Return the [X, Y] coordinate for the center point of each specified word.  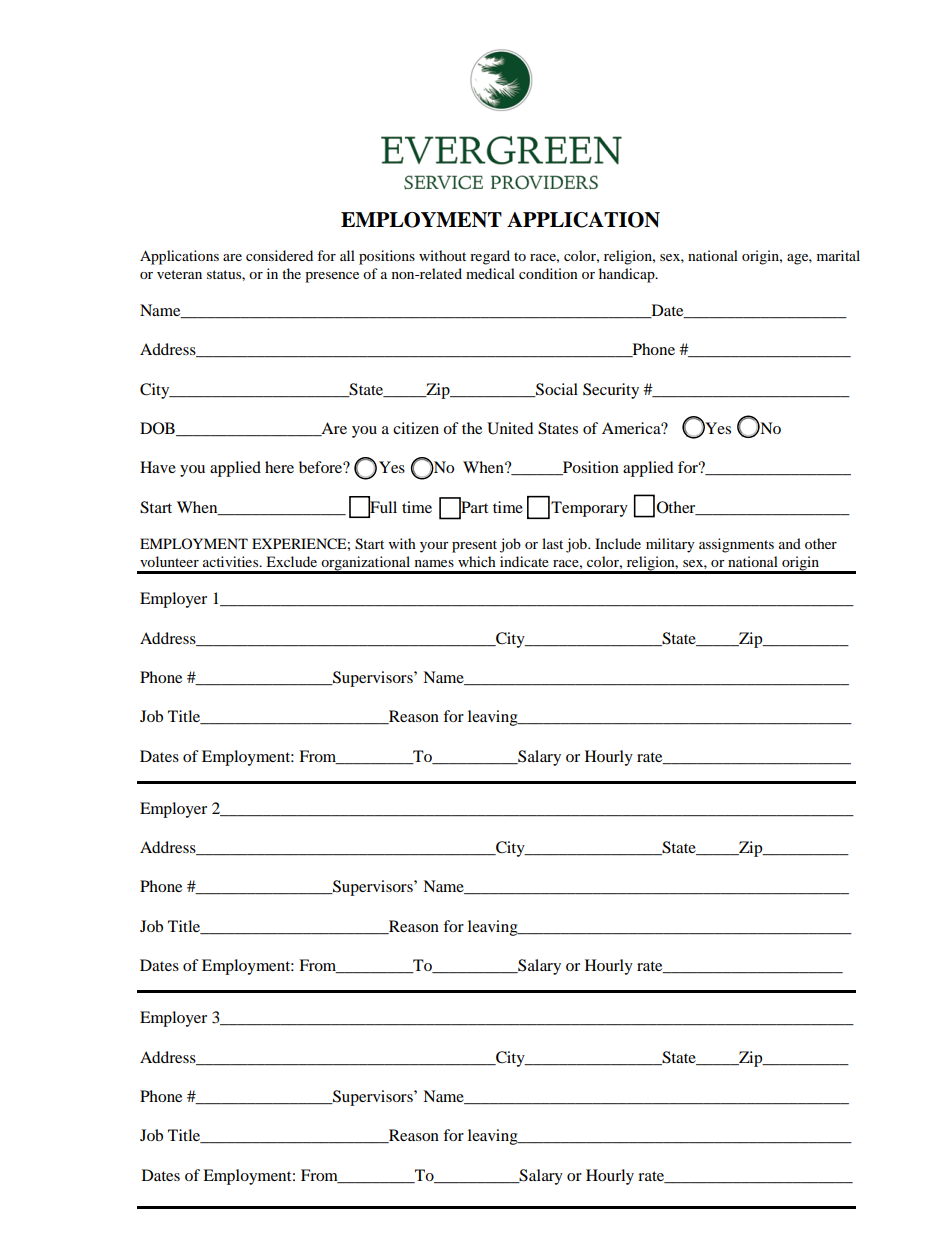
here [279, 467]
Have [158, 467]
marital [838, 255]
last [552, 543]
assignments [736, 545]
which [477, 561]
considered [279, 255]
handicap [628, 275]
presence [332, 277]
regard [490, 257]
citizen [416, 428]
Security [611, 391]
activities [232, 561]
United [510, 428]
